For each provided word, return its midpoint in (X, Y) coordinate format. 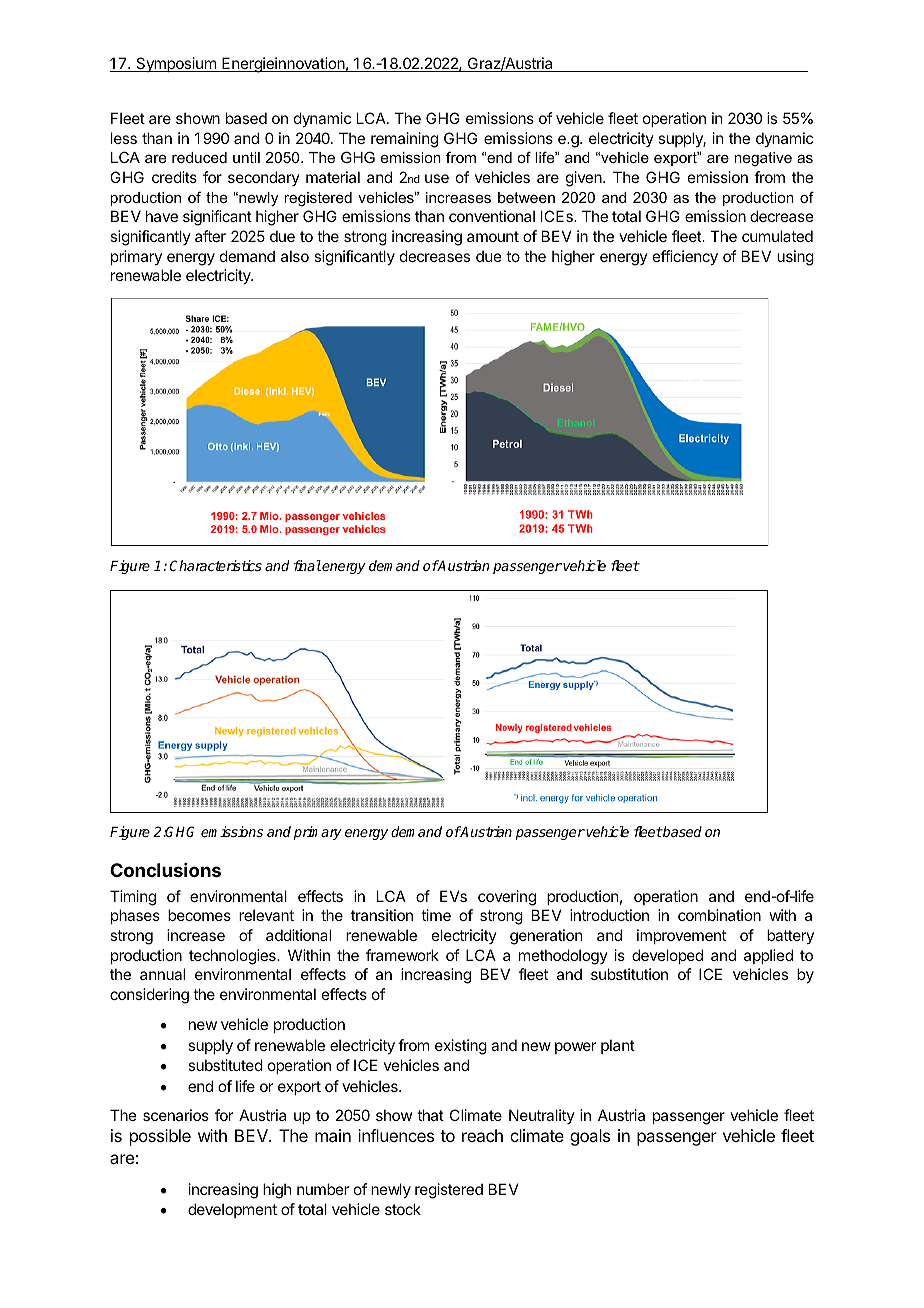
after (210, 236)
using (795, 258)
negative (763, 159)
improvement (681, 936)
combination (719, 915)
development (232, 1210)
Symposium (176, 64)
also (295, 256)
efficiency (685, 257)
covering (507, 898)
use (437, 178)
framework (402, 955)
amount (493, 236)
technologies (233, 957)
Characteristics (215, 565)
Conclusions (165, 870)
